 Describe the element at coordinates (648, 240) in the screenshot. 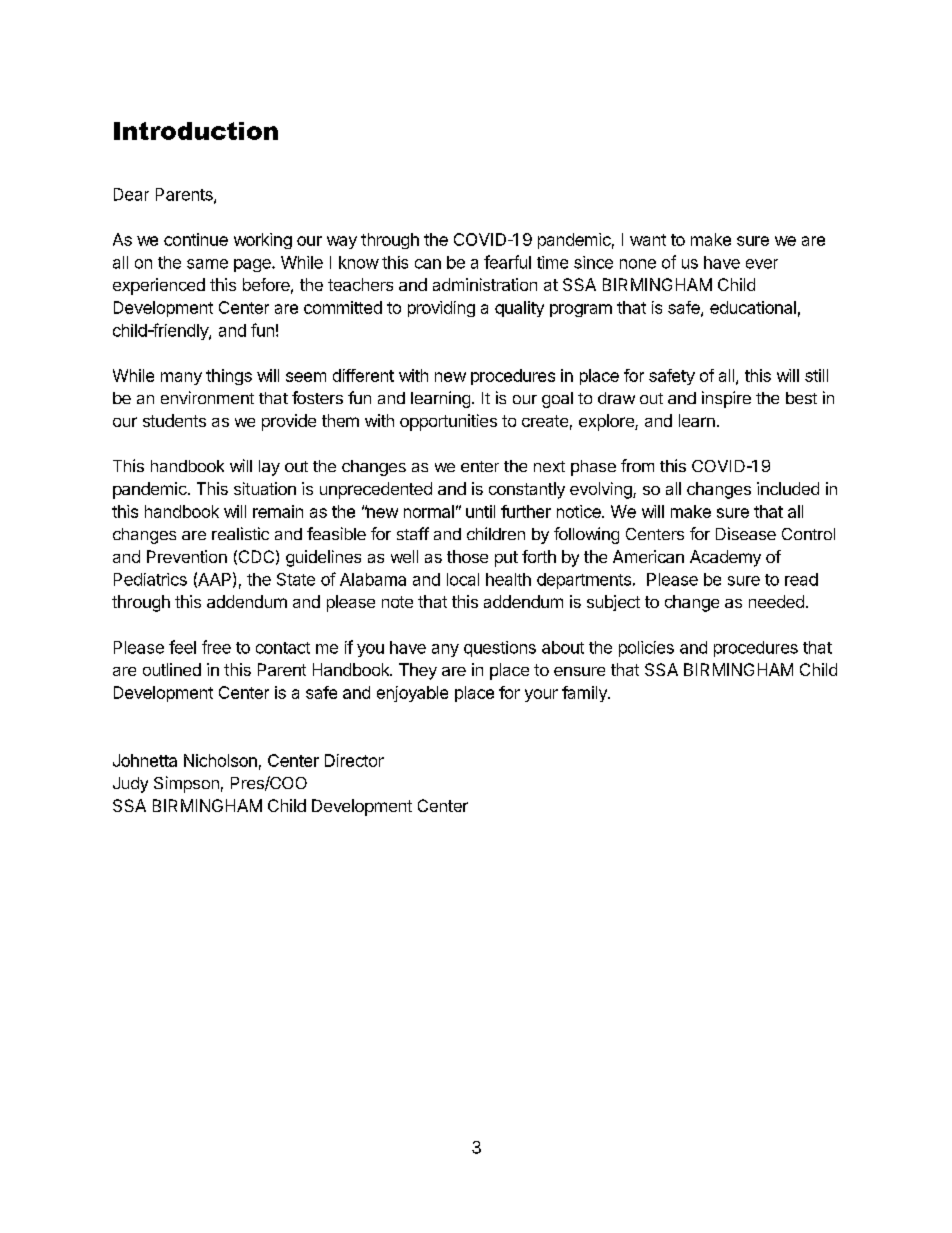

I see `want` at that location.
